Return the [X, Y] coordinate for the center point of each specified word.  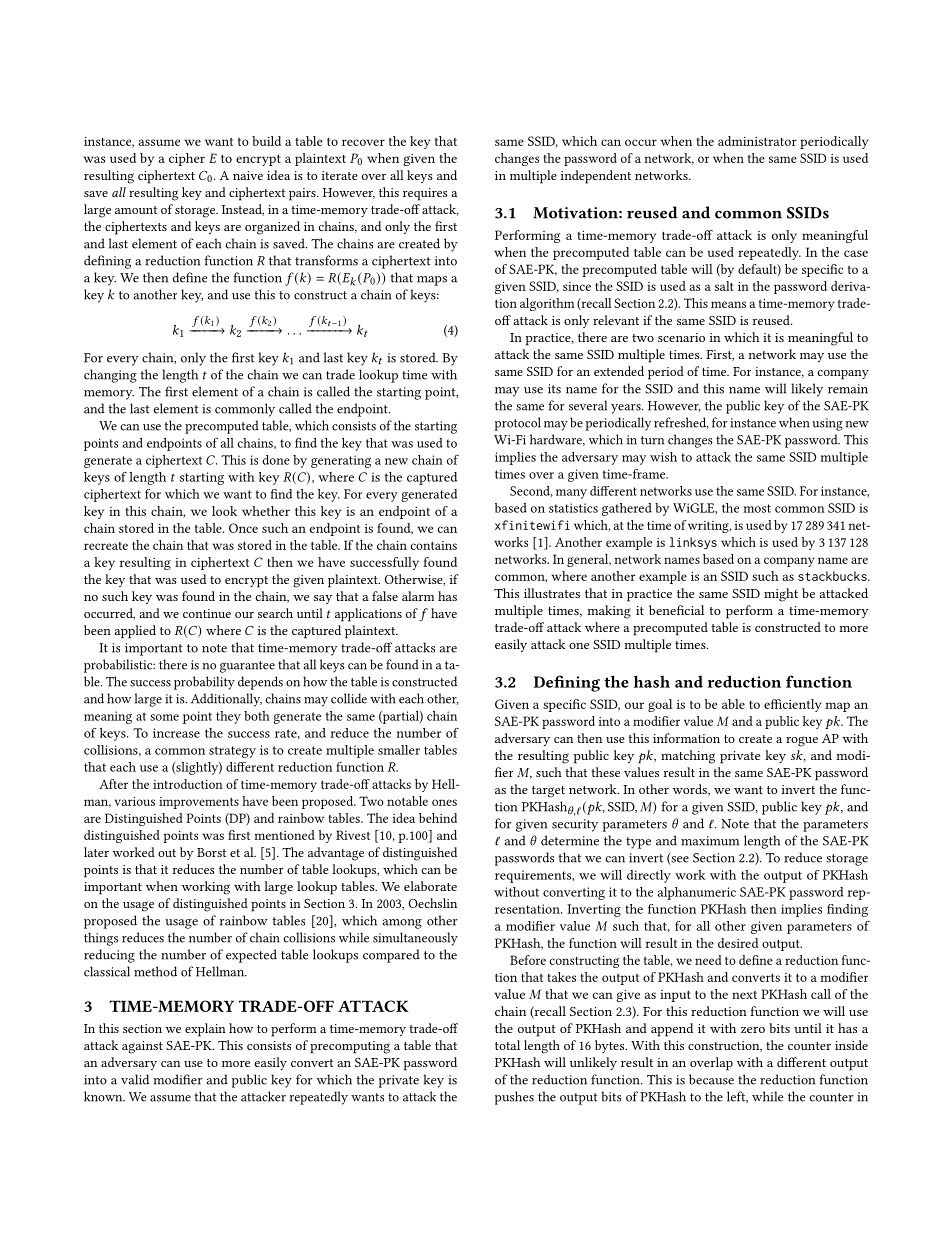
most [757, 508]
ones [444, 802]
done [276, 460]
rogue [802, 741]
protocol [517, 424]
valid [135, 1079]
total [507, 1045]
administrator [757, 141]
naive [248, 175]
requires [425, 194]
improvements [199, 803]
